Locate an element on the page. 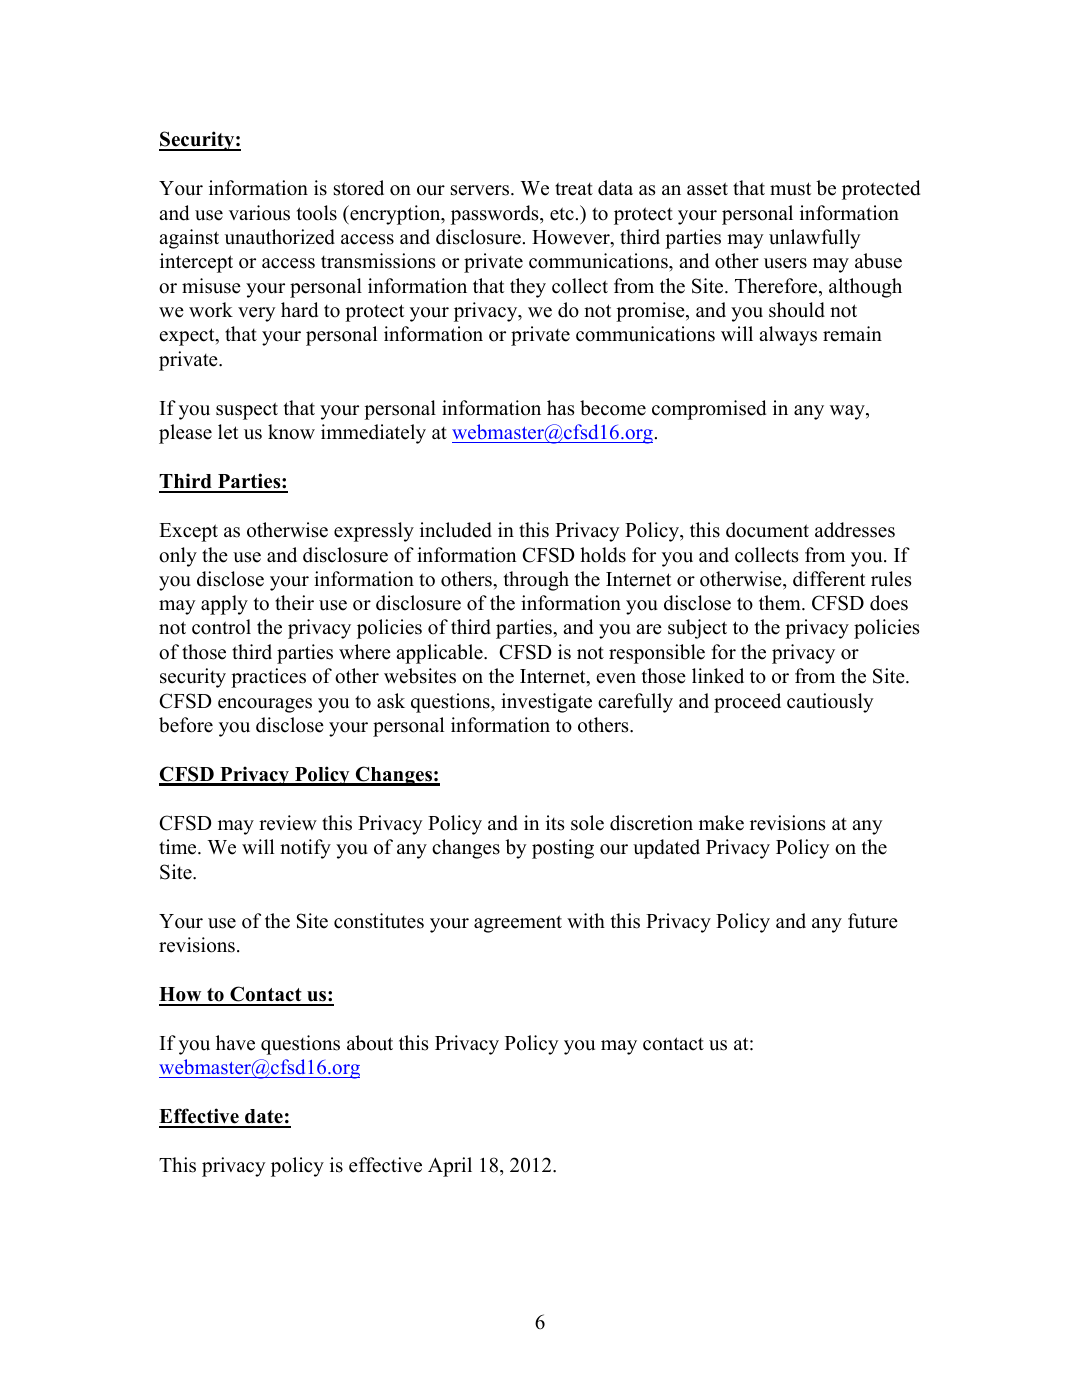 This document has width=1080, height=1397. future is located at coordinates (873, 921).
